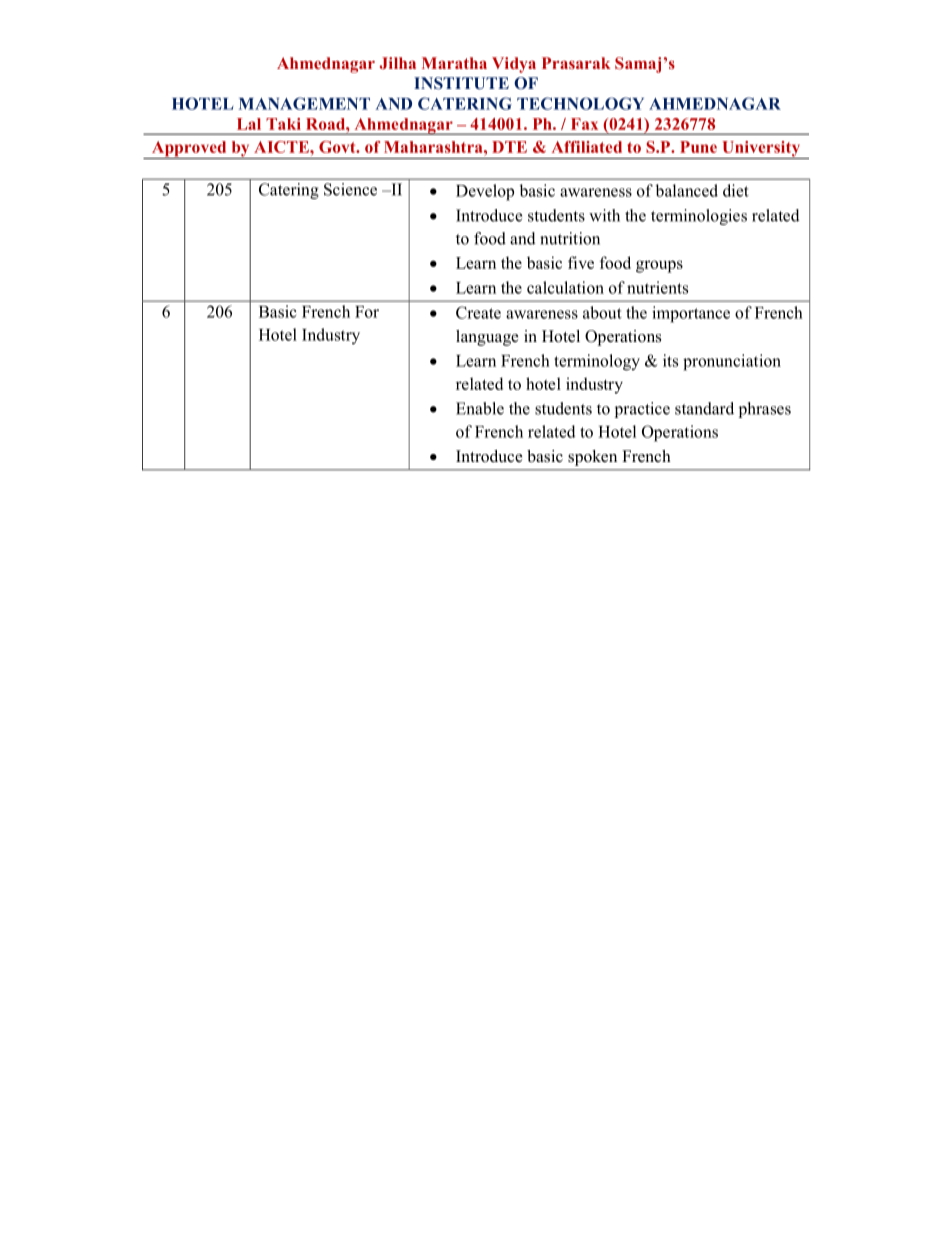  I want to click on Develop, so click(485, 192).
